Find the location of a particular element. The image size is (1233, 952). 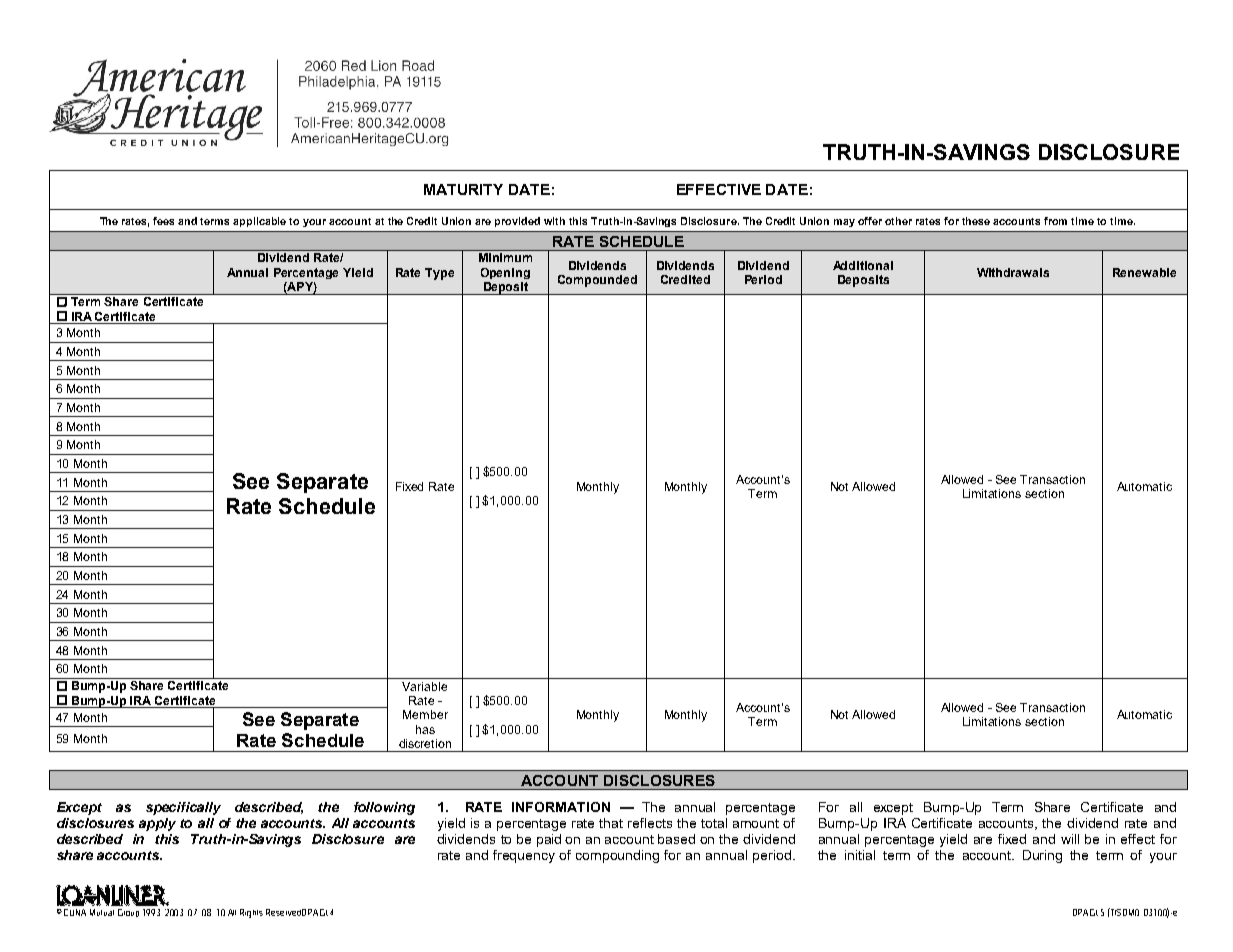

Member is located at coordinates (425, 714).
